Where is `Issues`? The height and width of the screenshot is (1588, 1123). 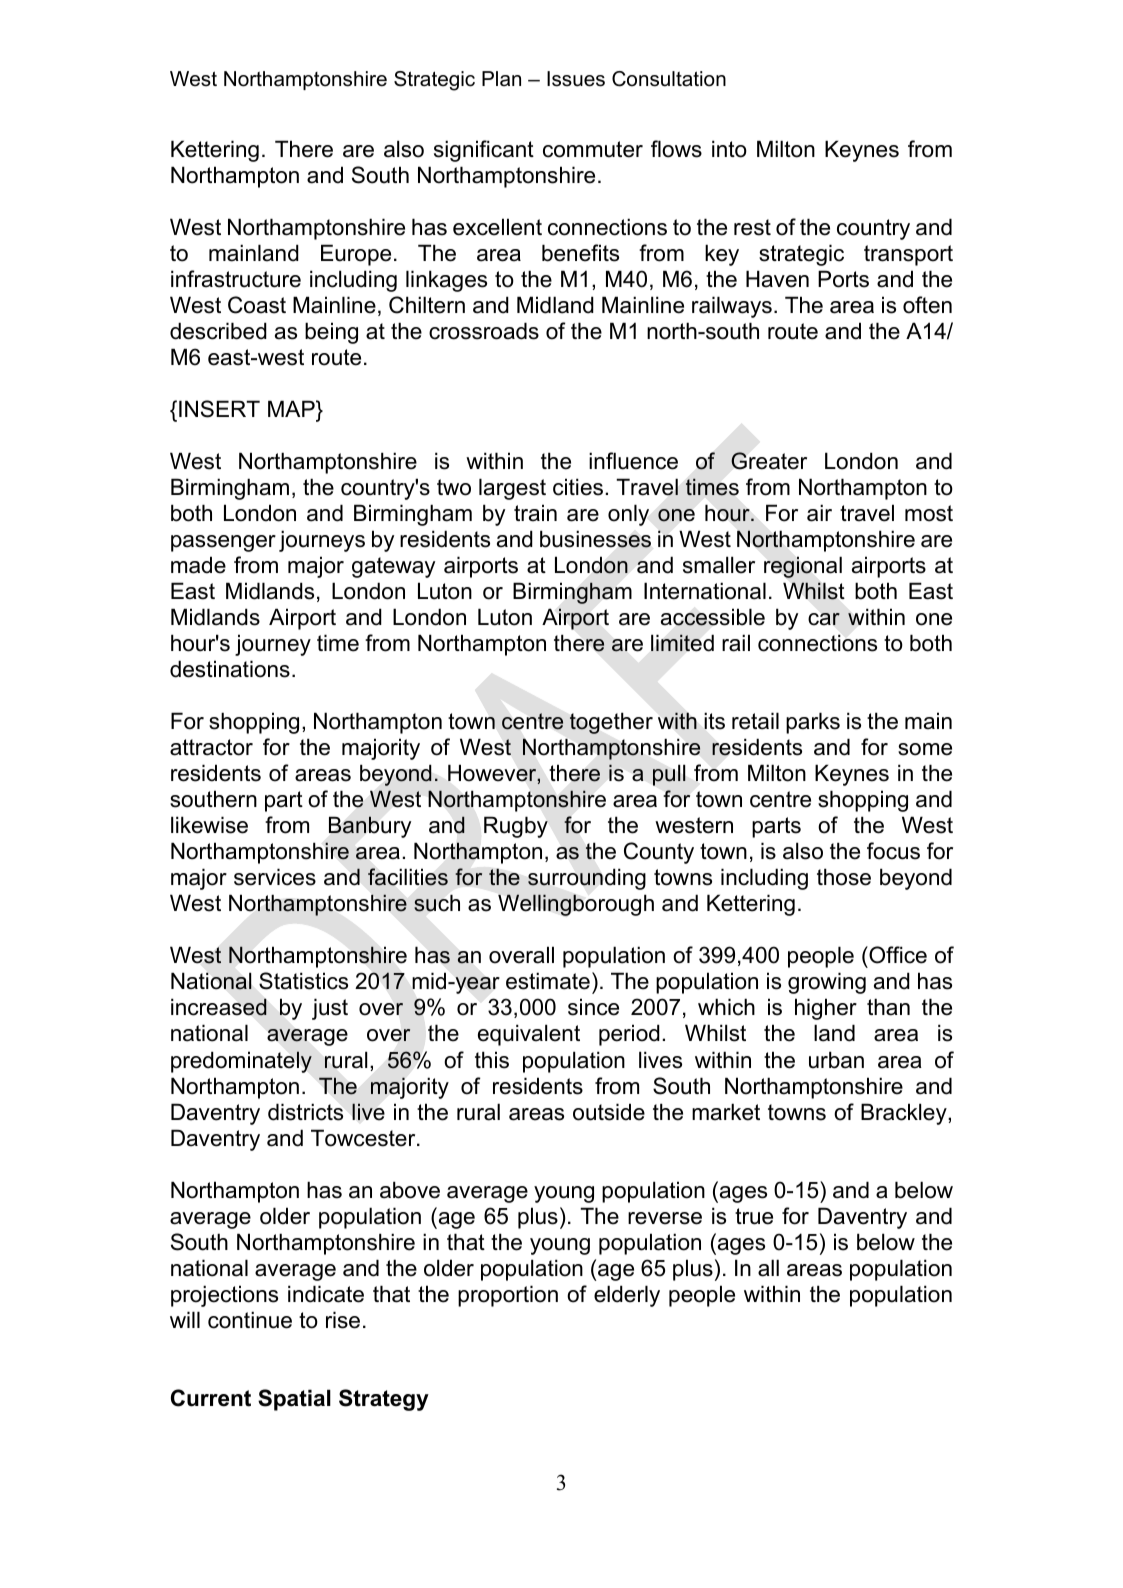
Issues is located at coordinates (576, 79).
